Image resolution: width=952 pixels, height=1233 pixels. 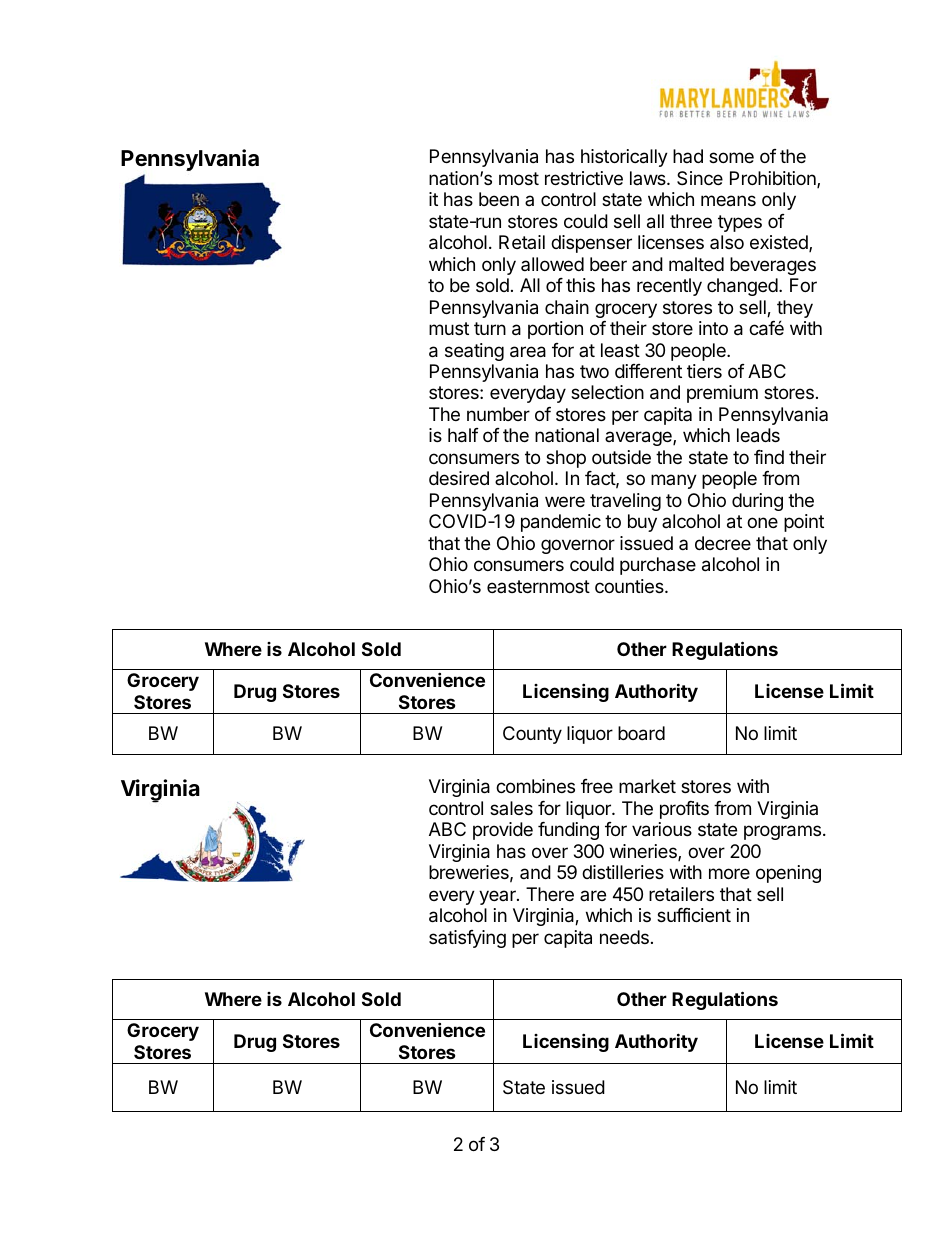 I want to click on historically, so click(x=624, y=158).
